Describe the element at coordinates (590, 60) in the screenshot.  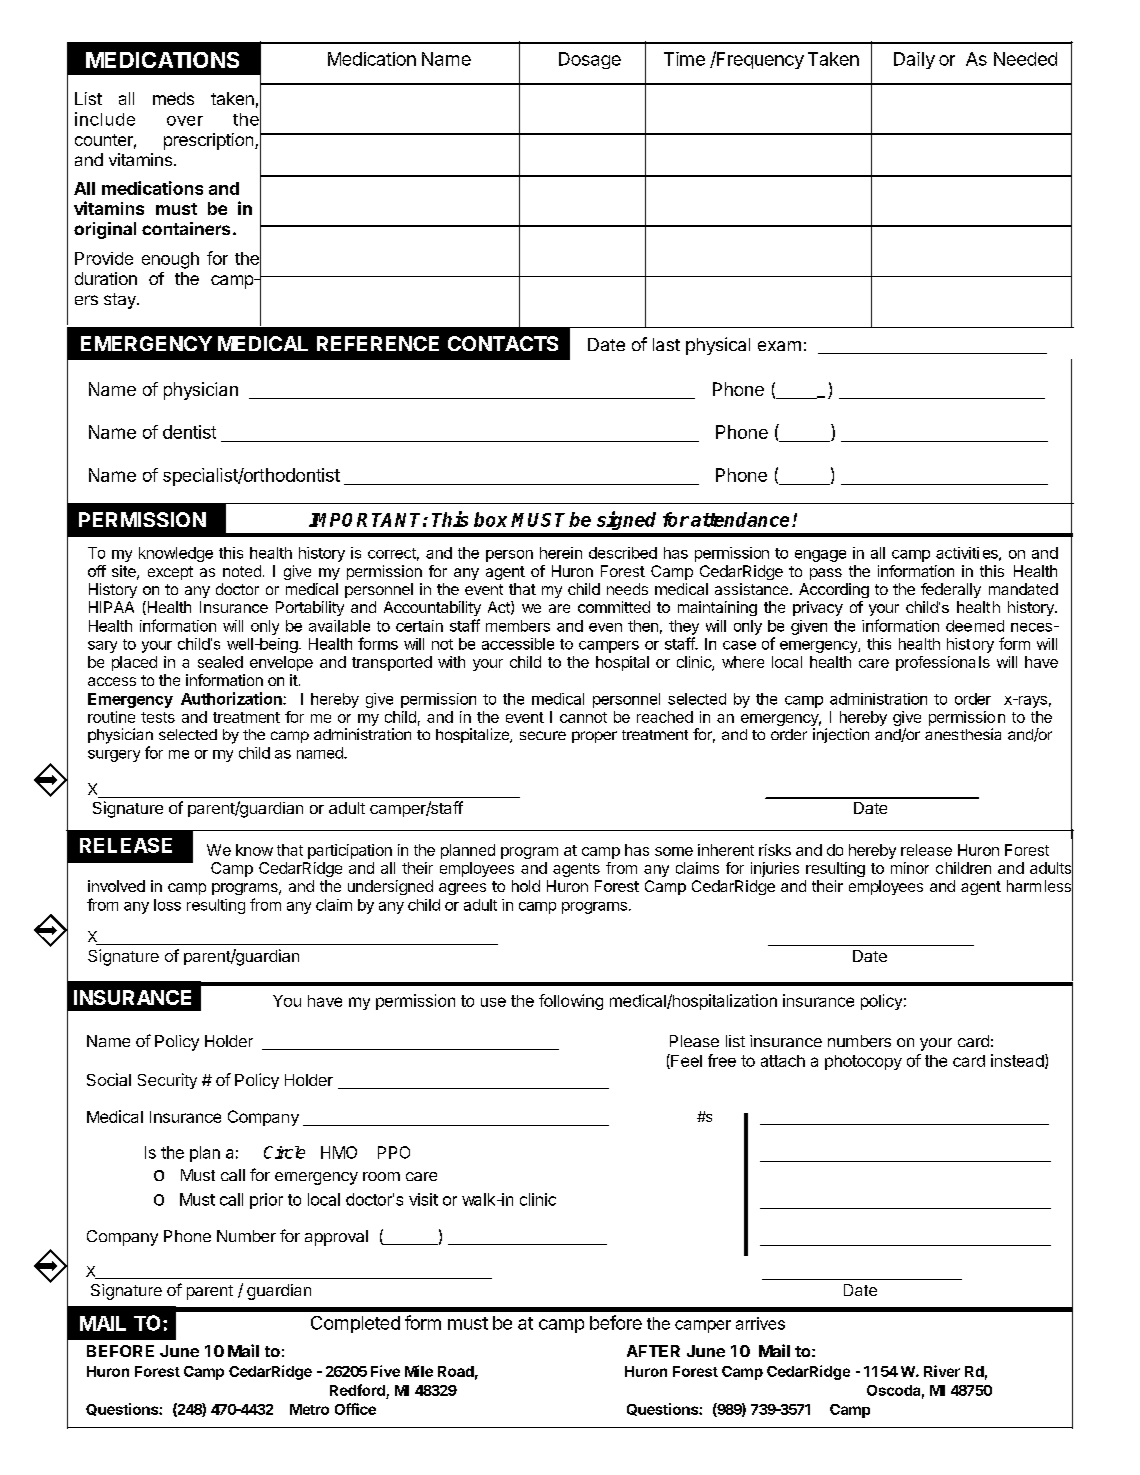
I see `Dosage` at that location.
